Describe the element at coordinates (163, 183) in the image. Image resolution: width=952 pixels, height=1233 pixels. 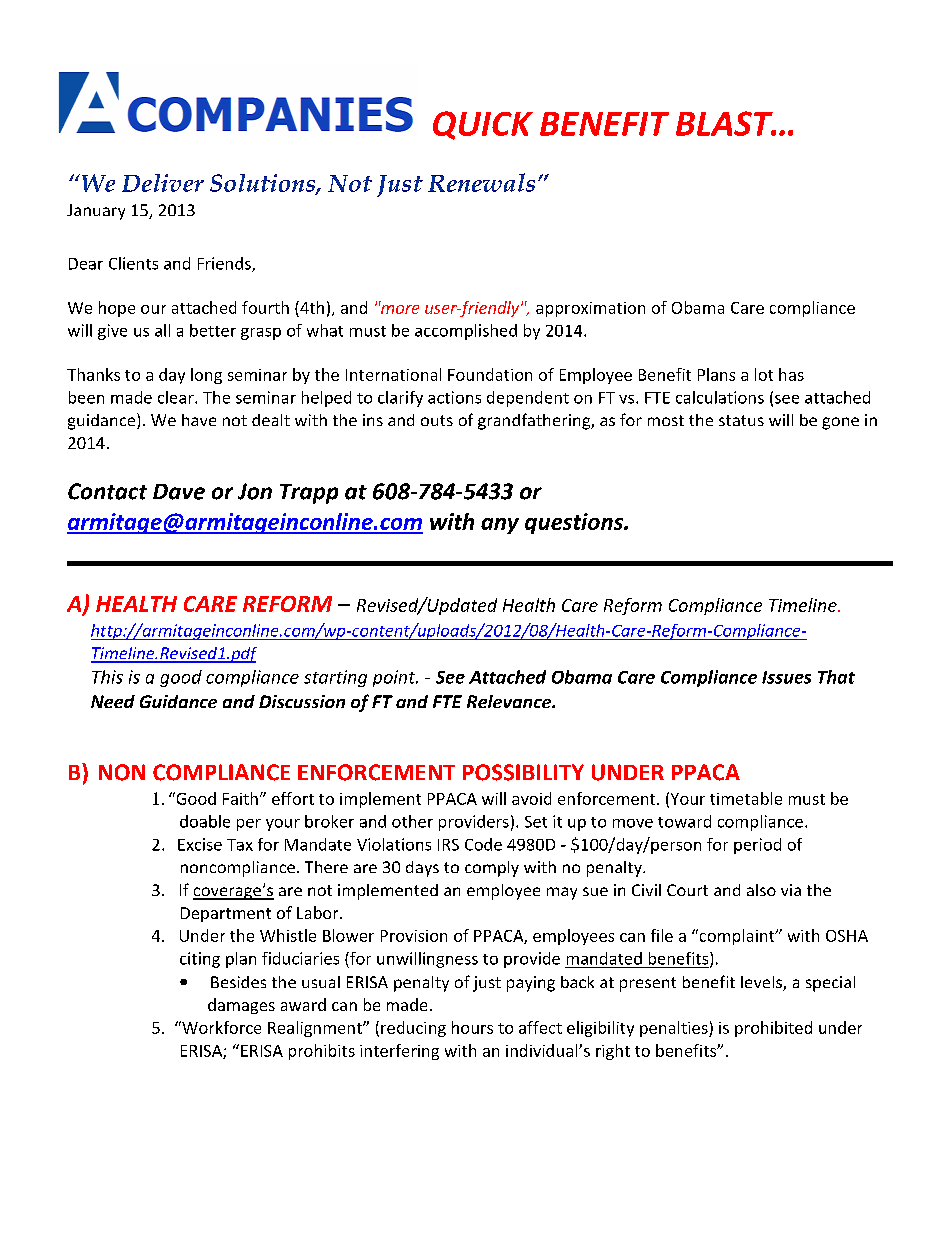
I see `Deliver` at that location.
